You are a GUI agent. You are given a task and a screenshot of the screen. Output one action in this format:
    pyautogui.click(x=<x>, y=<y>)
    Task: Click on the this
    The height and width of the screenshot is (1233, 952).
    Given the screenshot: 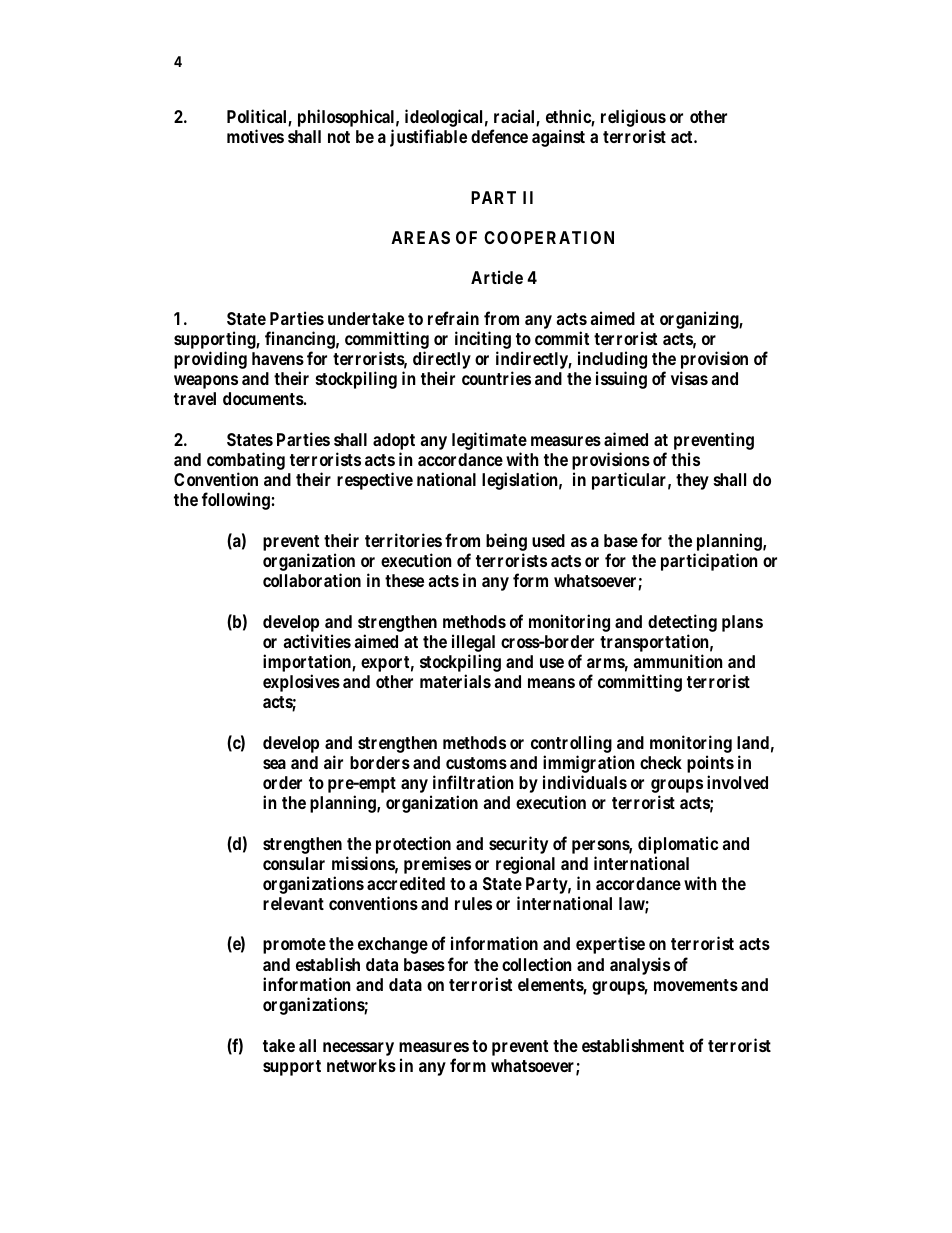 What is the action you would take?
    pyautogui.click(x=685, y=459)
